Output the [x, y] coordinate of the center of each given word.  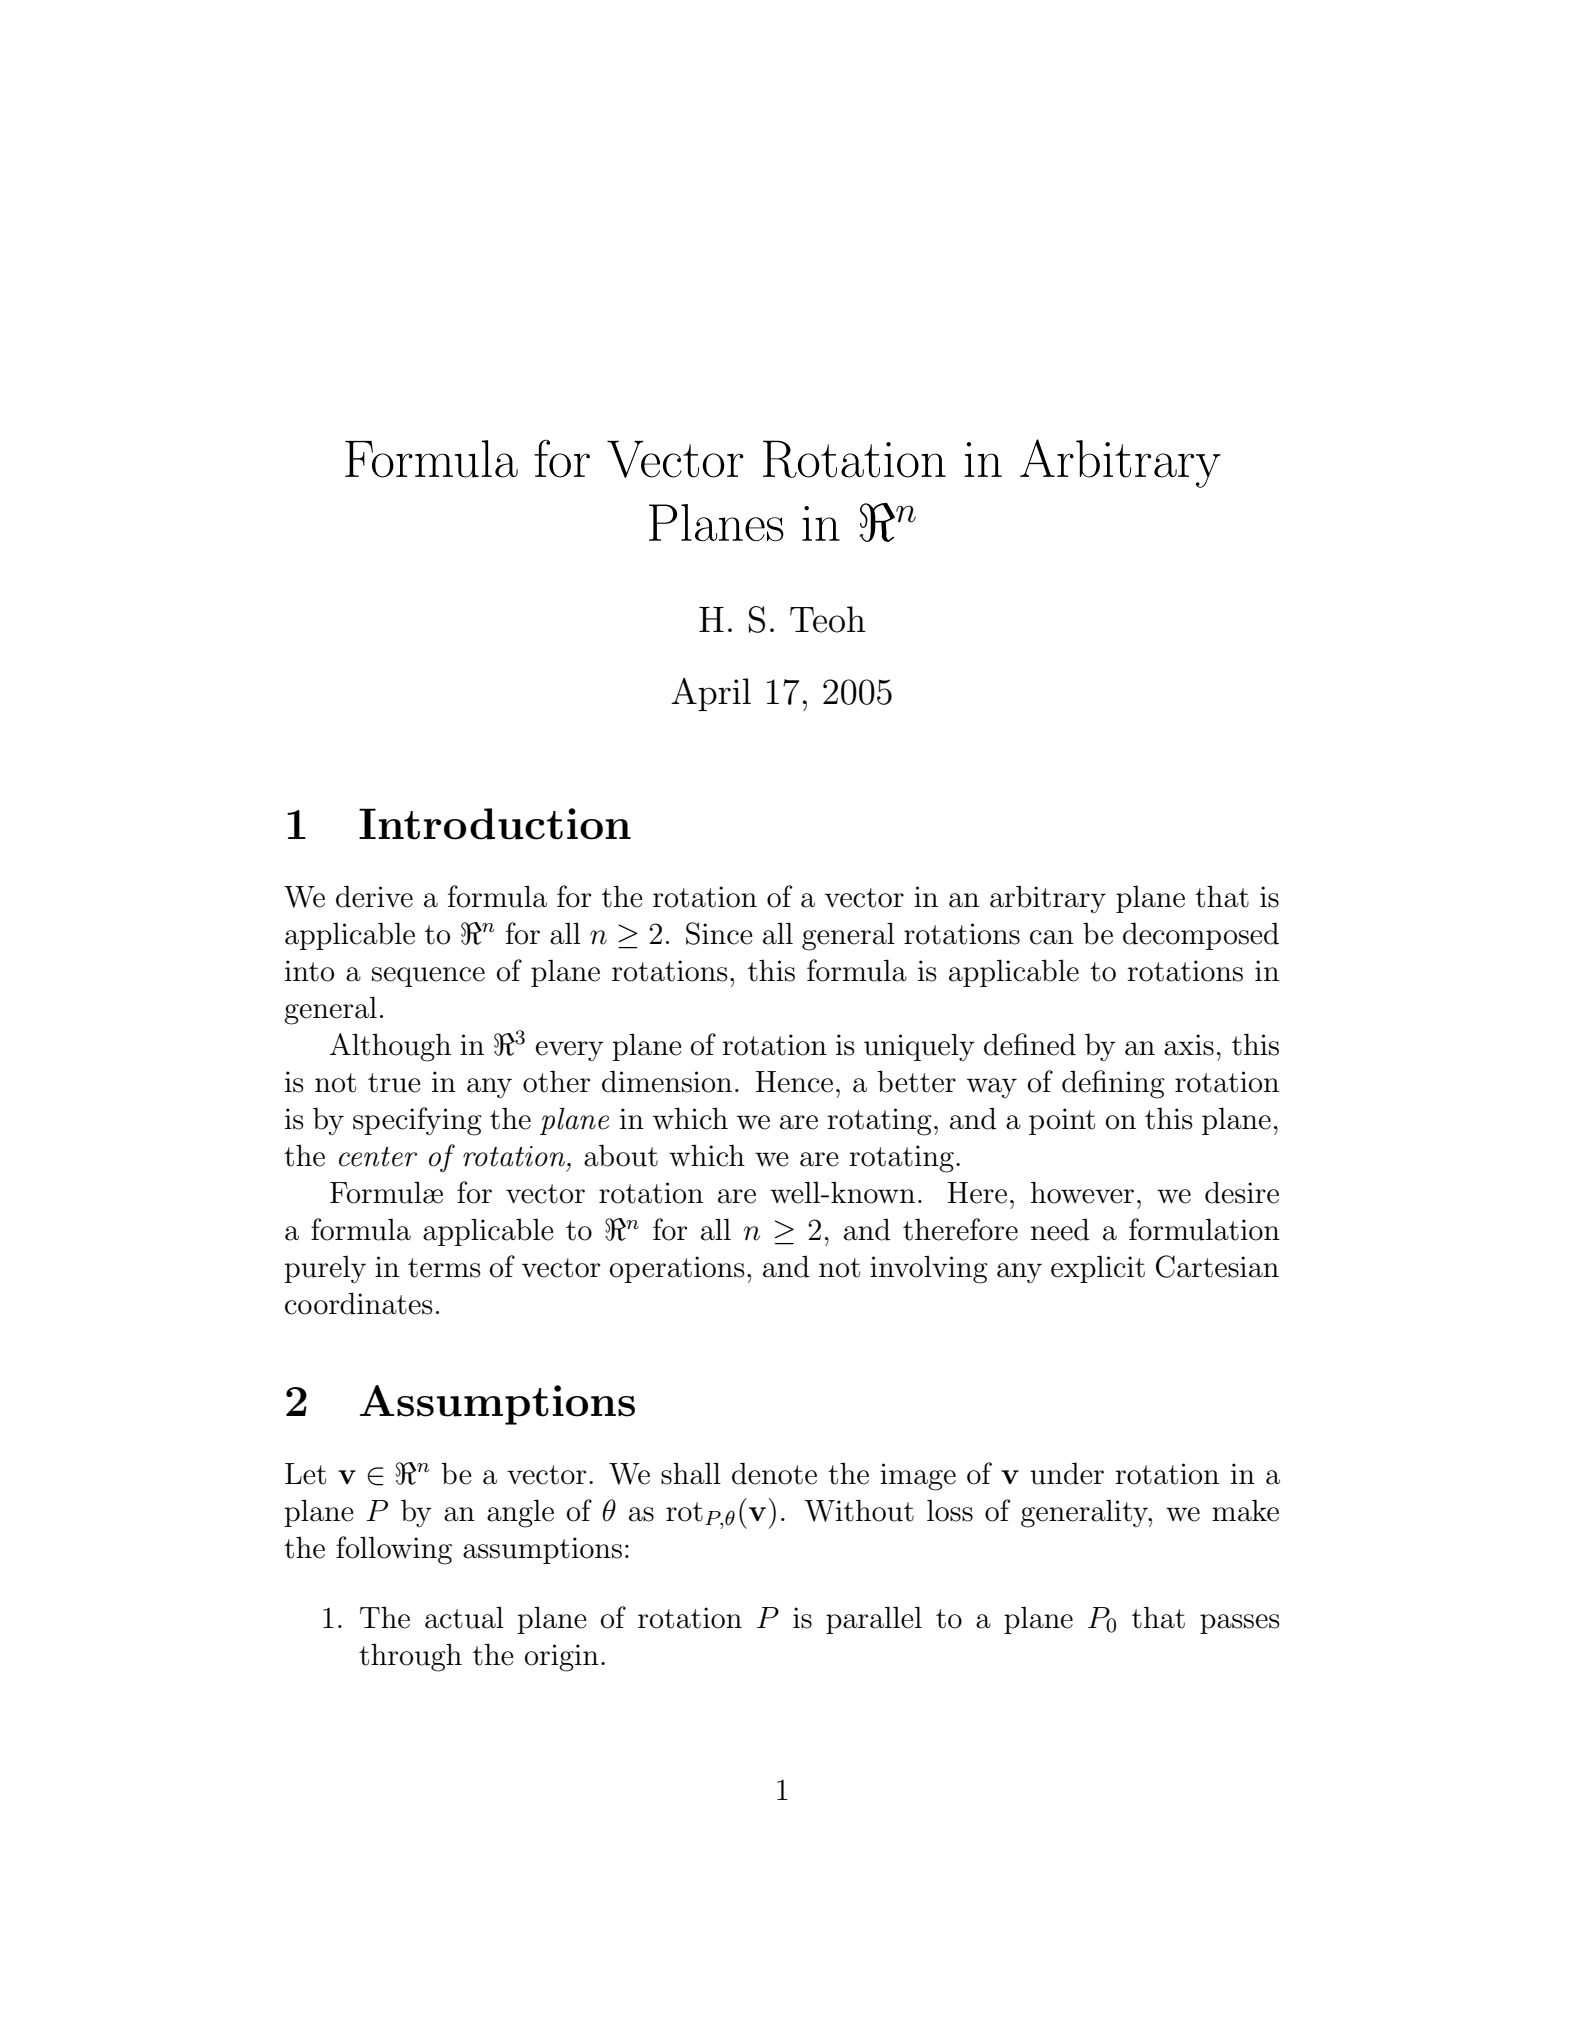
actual [464, 1617]
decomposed [1201, 936]
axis [1189, 1045]
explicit [1098, 1269]
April [711, 694]
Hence [794, 1082]
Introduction [495, 824]
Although [390, 1047]
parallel [874, 1620]
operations [677, 1269]
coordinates [359, 1303]
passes [1240, 1624]
